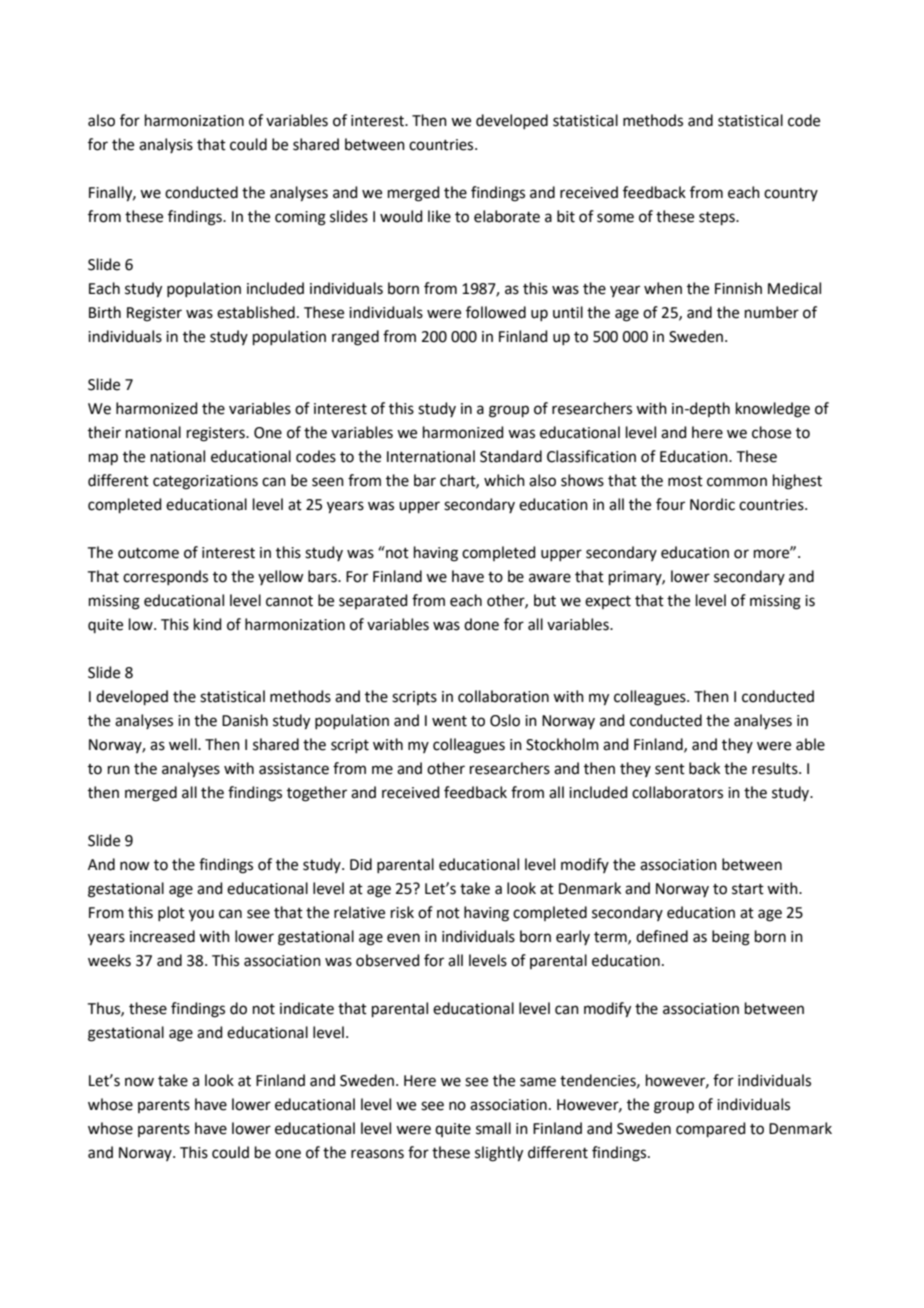  Describe the element at coordinates (718, 218) in the image. I see `steps` at that location.
